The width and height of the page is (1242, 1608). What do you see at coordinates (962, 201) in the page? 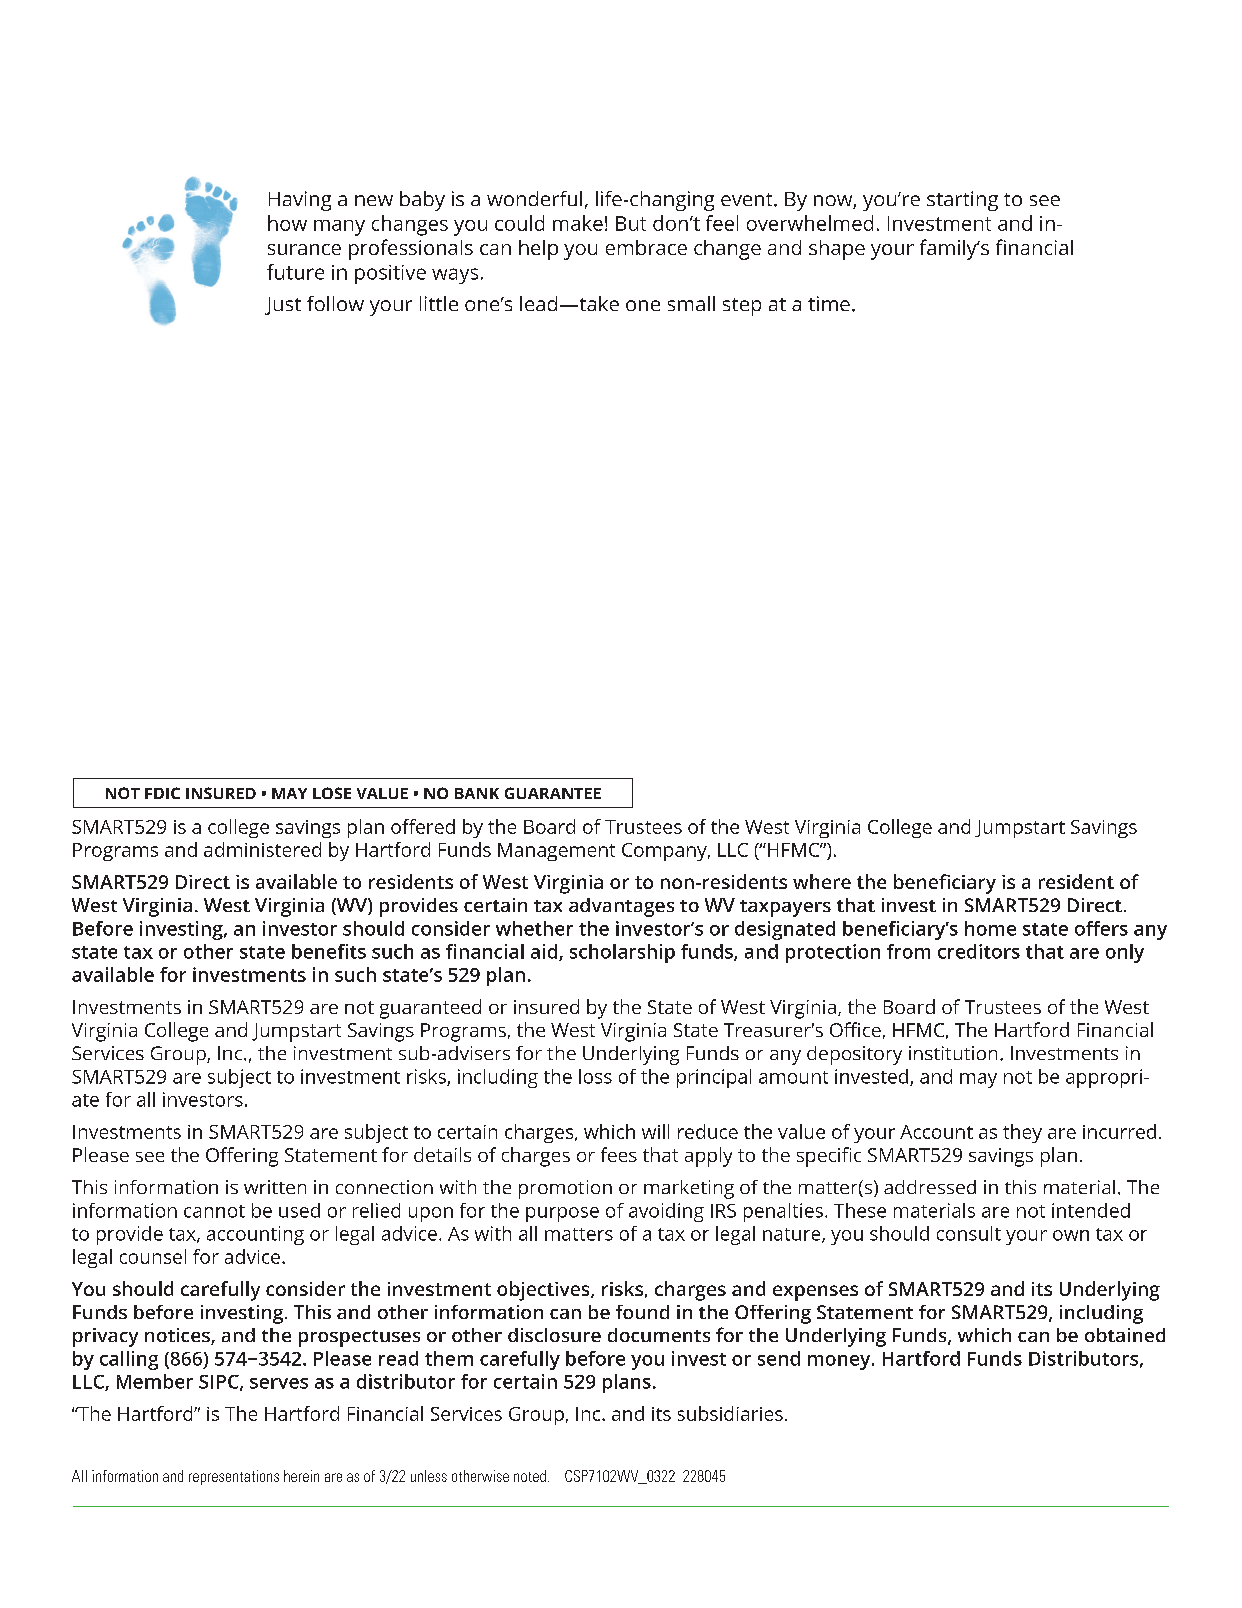
I see `starting` at bounding box center [962, 201].
